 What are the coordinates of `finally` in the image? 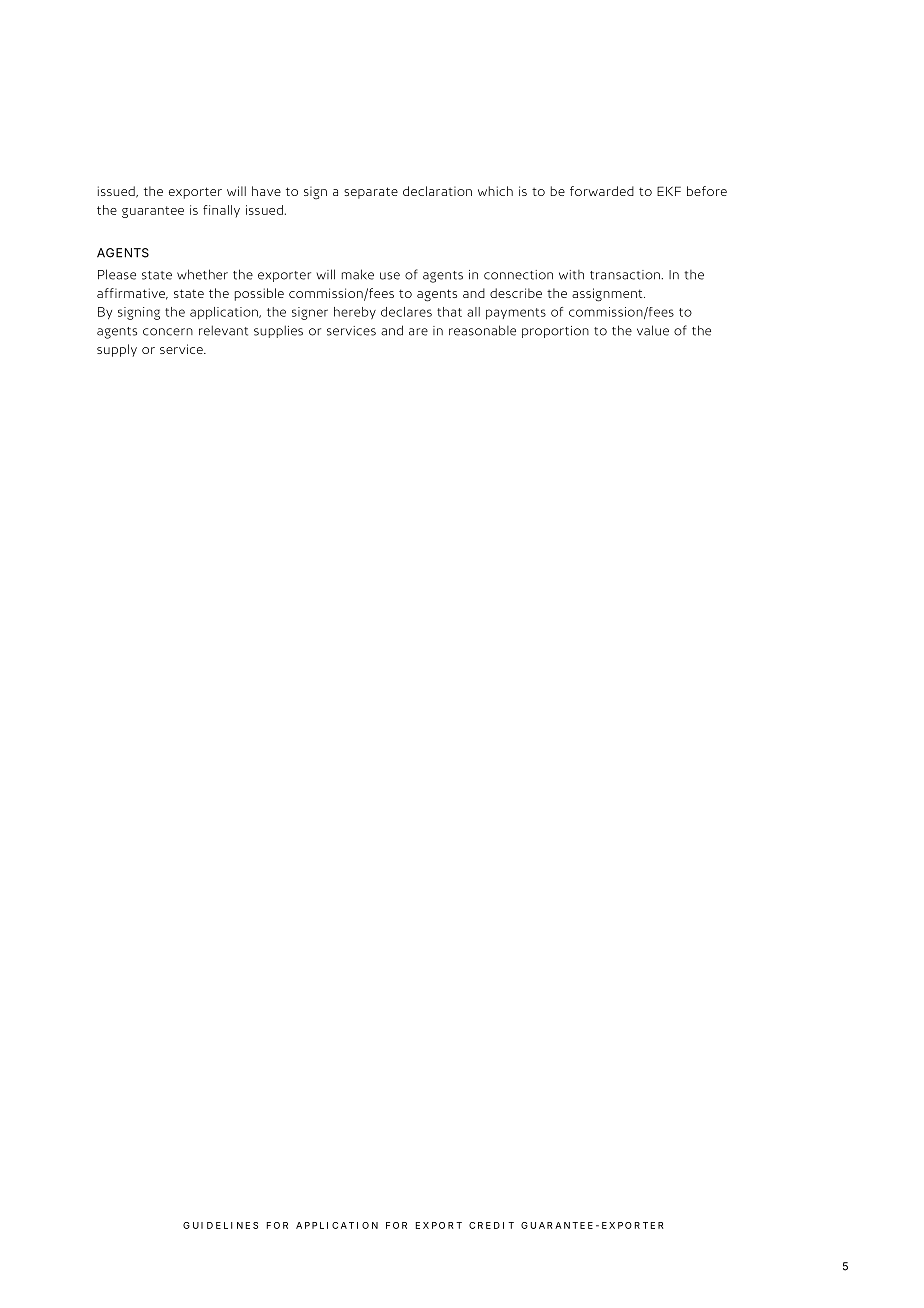 It's located at (221, 211).
